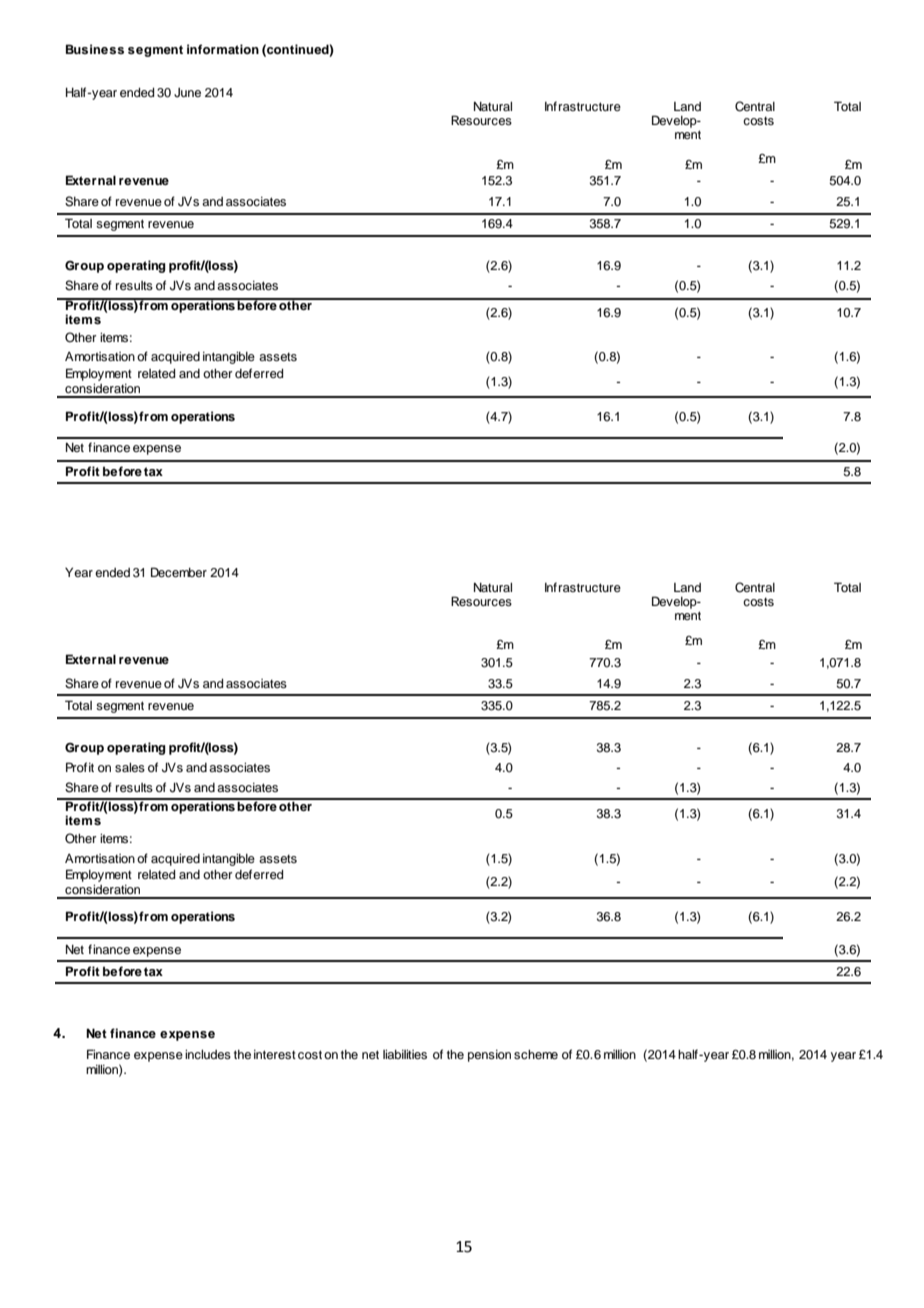 This screenshot has height=1308, width=924. Describe the element at coordinates (187, 93) in the screenshot. I see `June` at that location.
